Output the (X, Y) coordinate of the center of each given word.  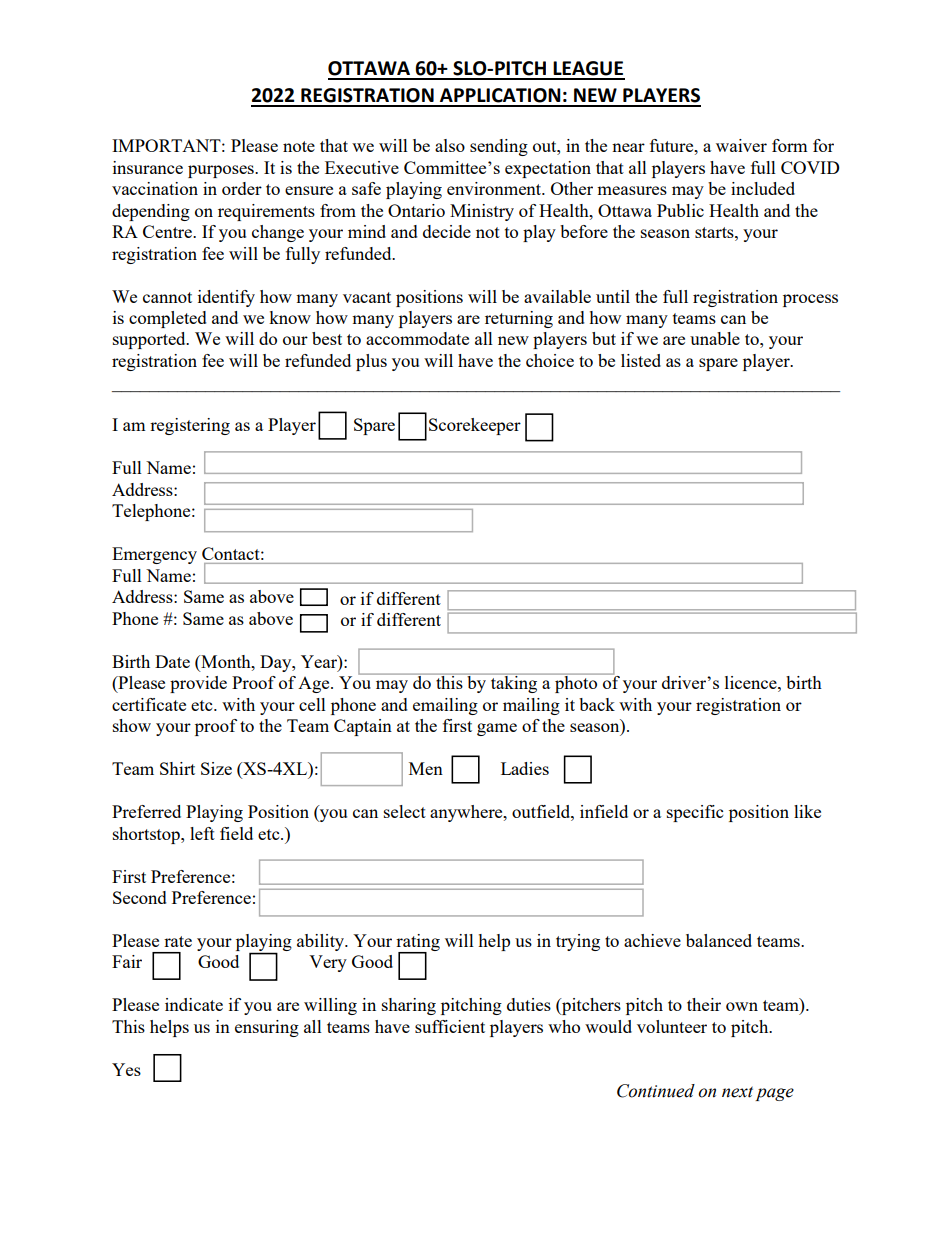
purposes (222, 171)
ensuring (267, 1028)
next (737, 1092)
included (763, 188)
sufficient (450, 1026)
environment (495, 188)
